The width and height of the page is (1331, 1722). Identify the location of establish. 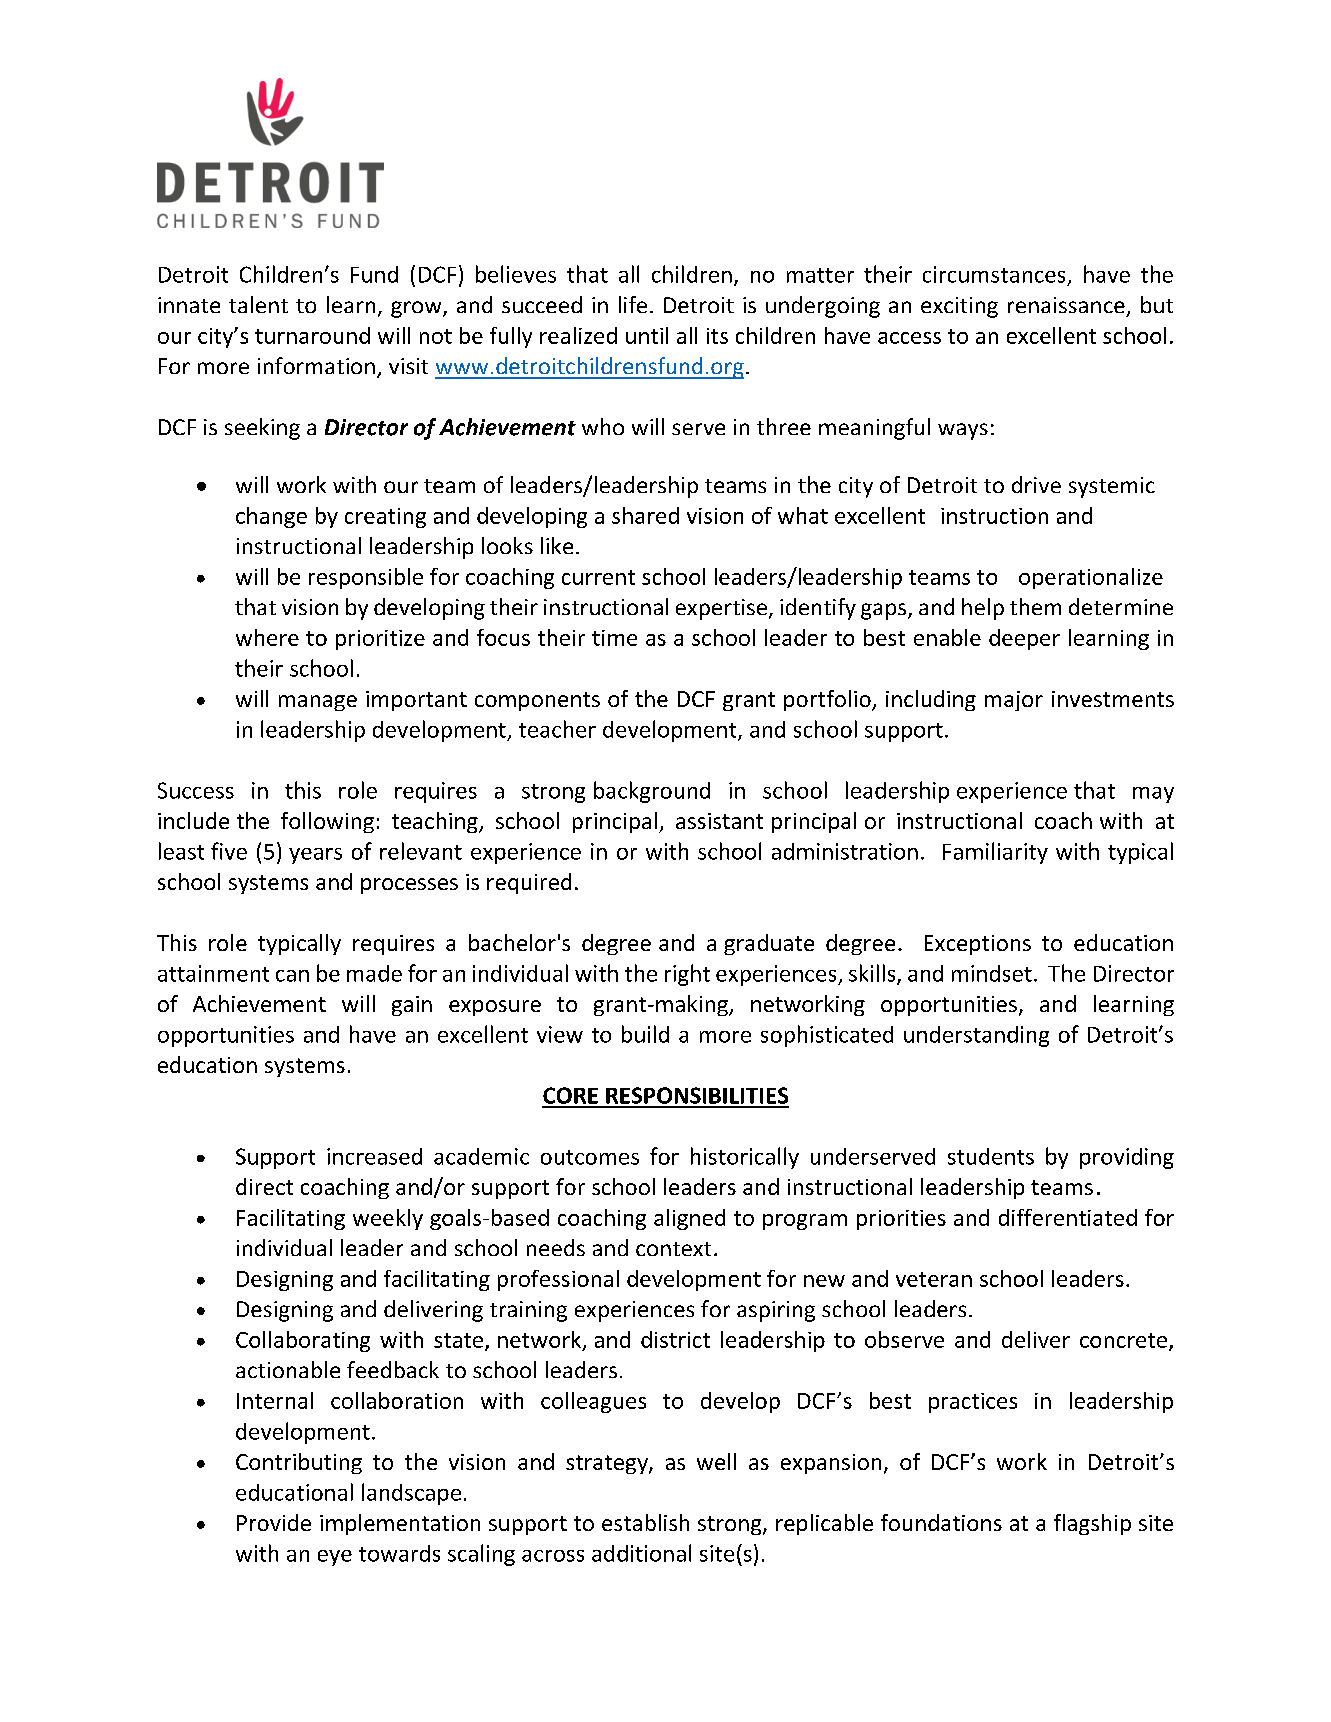
(645, 1522).
